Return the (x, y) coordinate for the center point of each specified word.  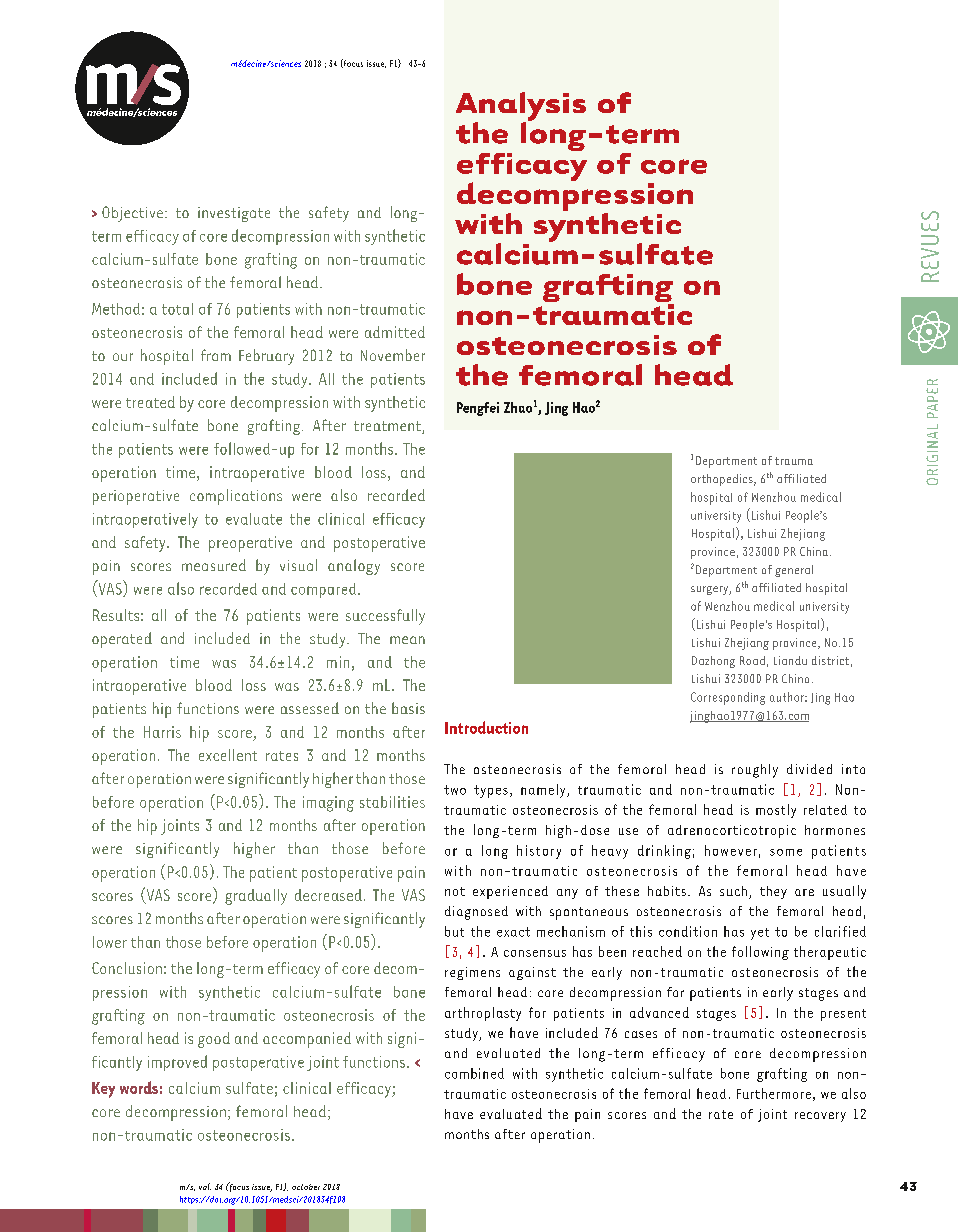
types (491, 791)
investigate (234, 214)
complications (236, 497)
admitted (395, 332)
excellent (228, 755)
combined (474, 1073)
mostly (776, 811)
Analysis (521, 108)
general (794, 571)
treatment (388, 427)
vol (205, 1186)
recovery (820, 1117)
